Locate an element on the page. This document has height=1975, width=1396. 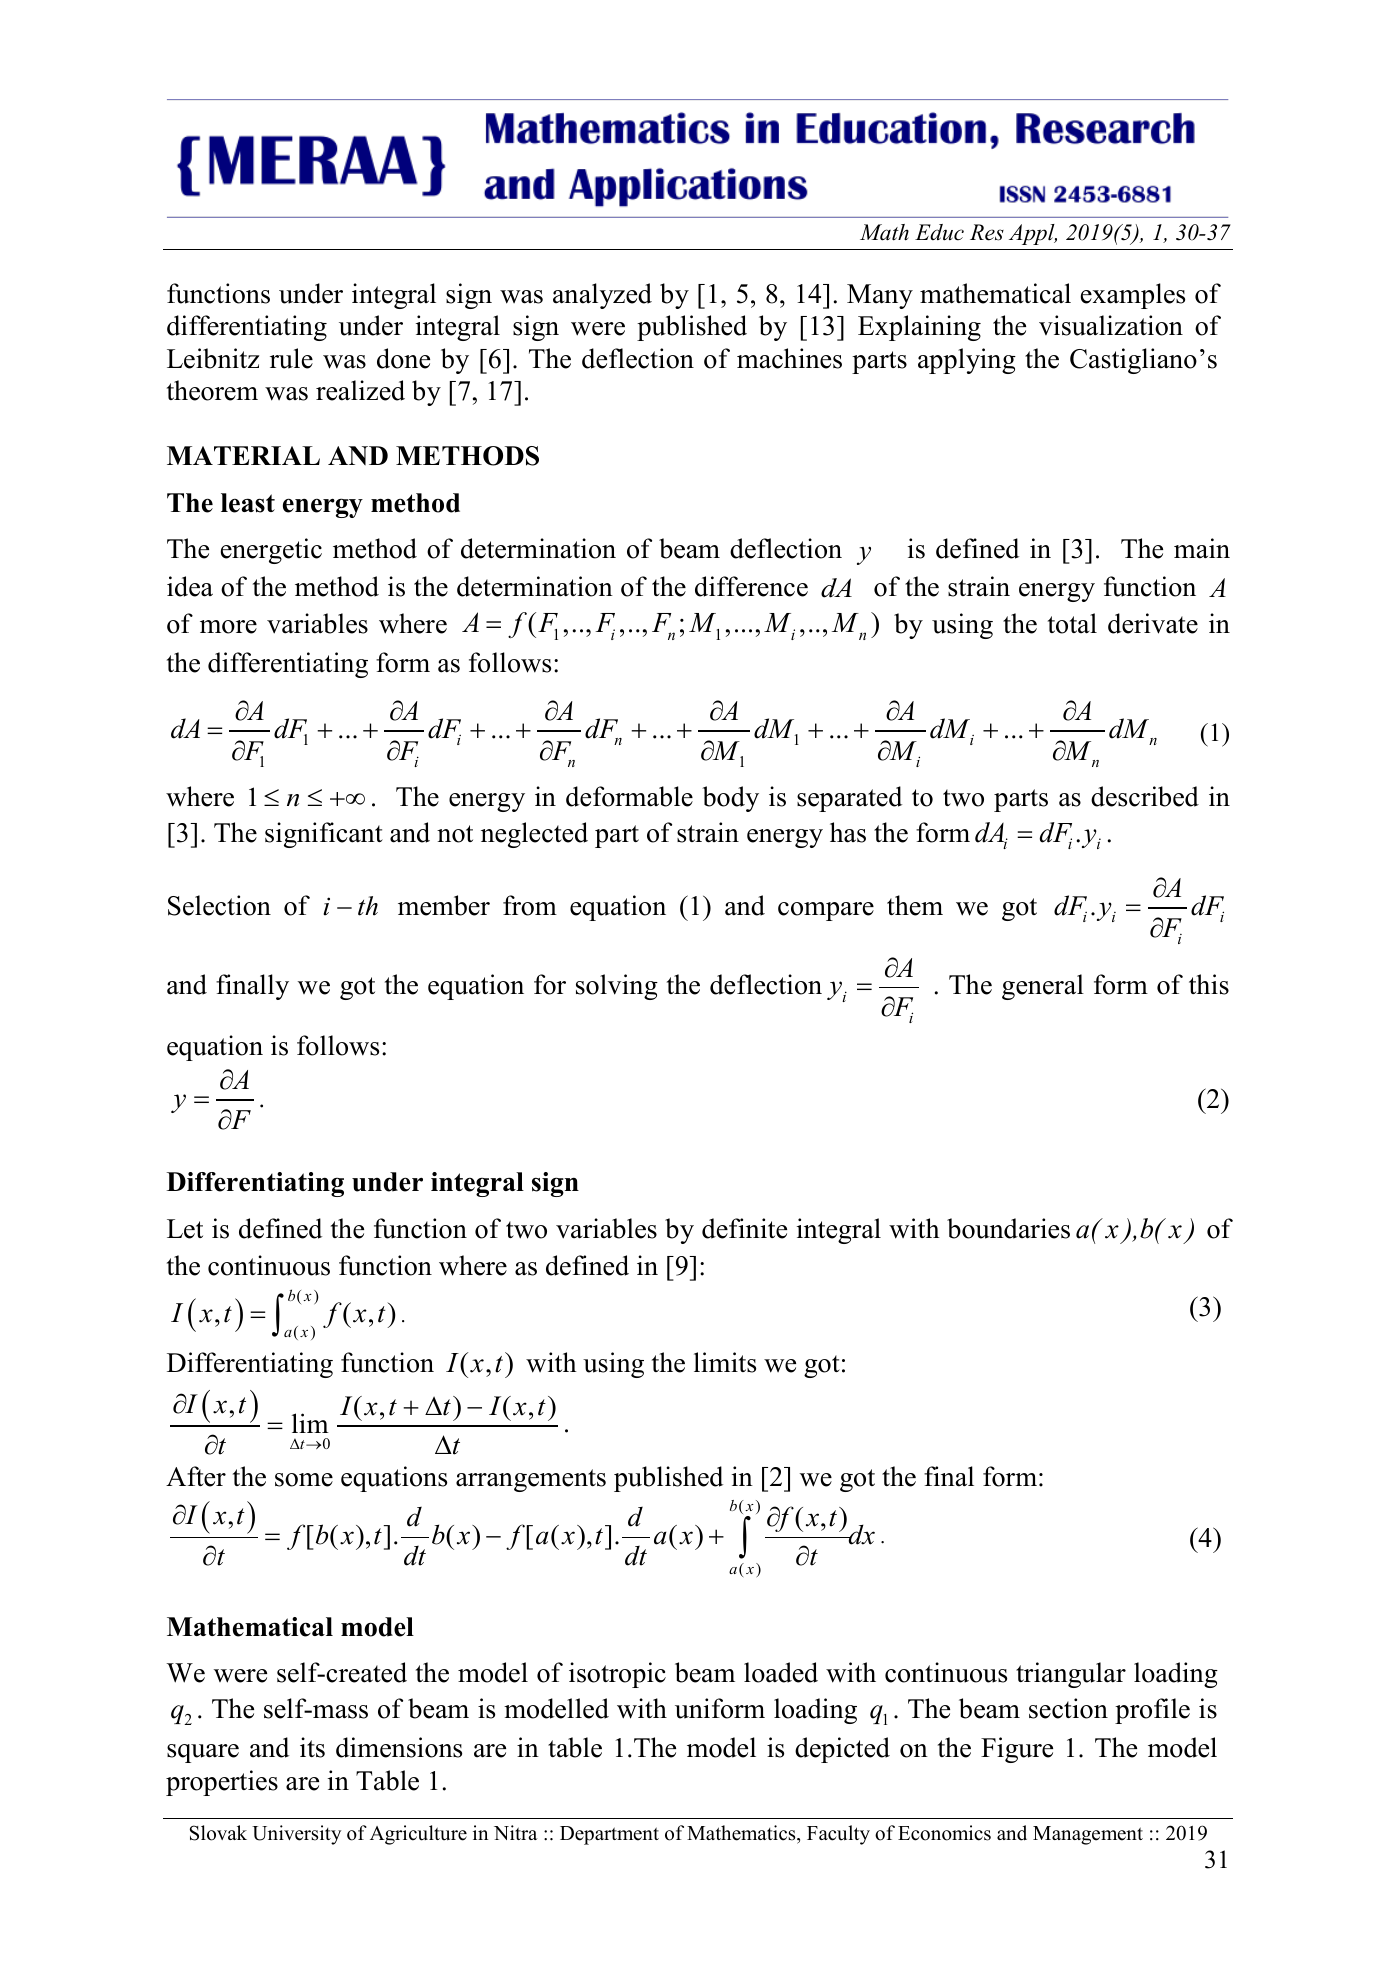
total is located at coordinates (1072, 623).
